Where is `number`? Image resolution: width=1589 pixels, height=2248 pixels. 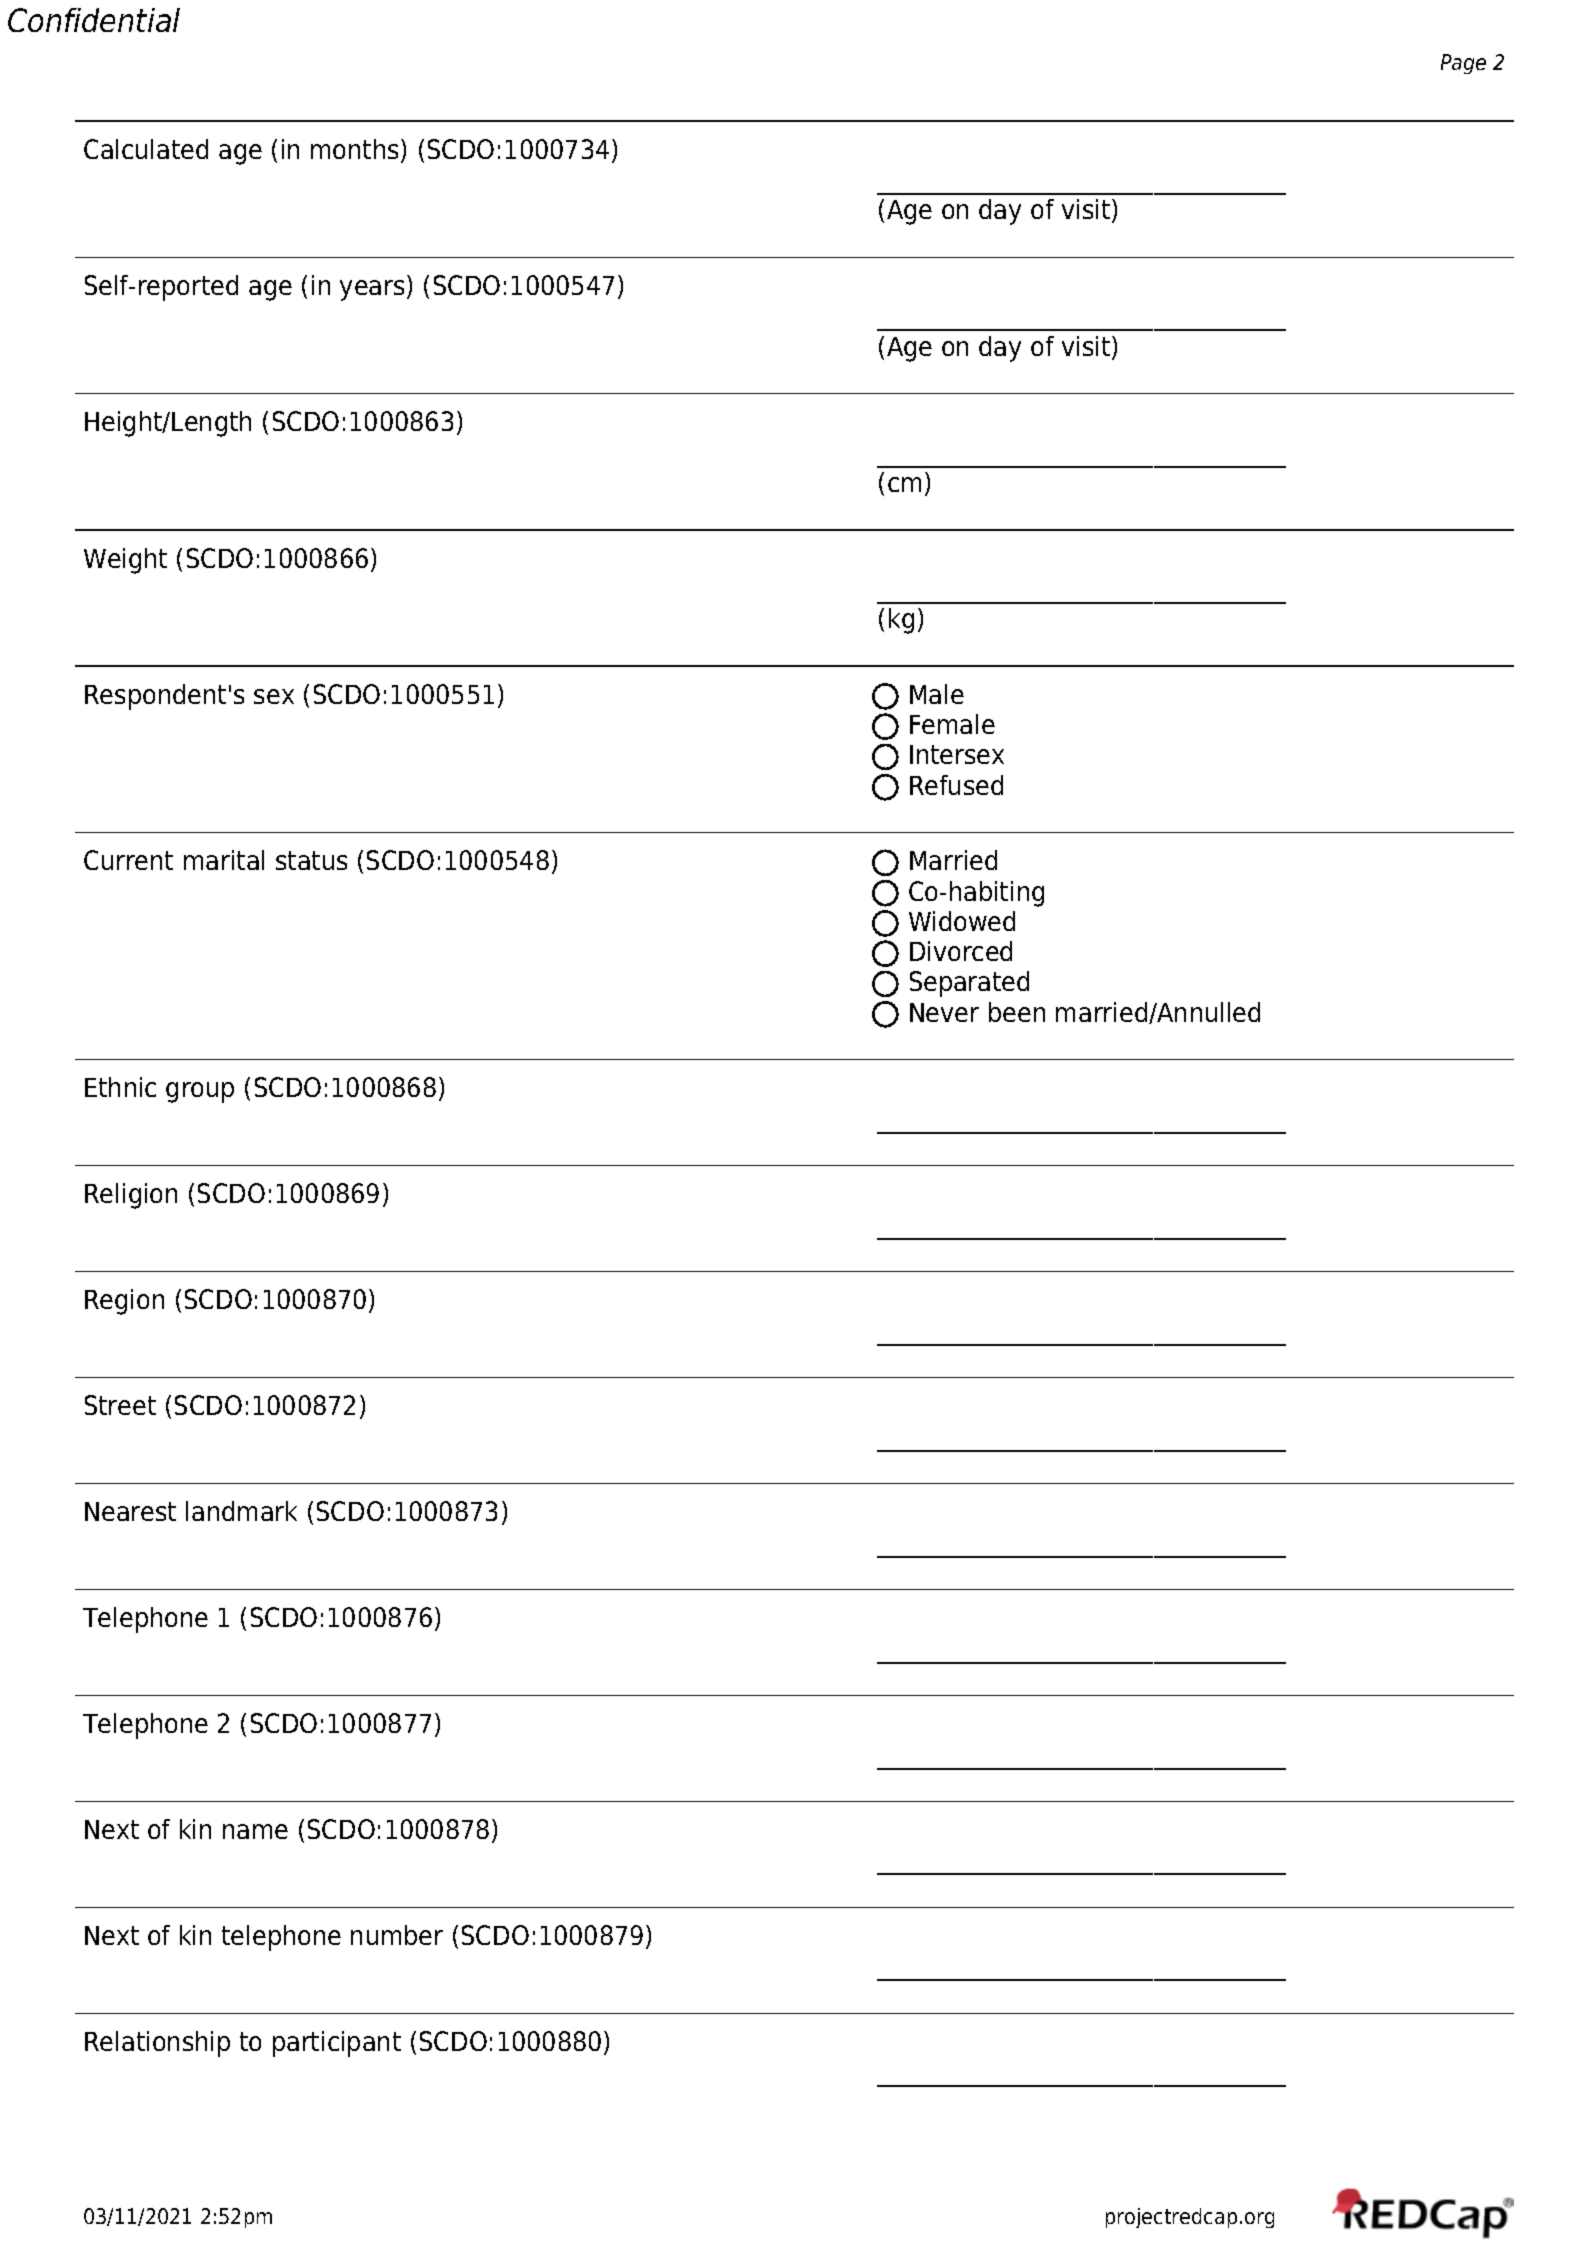
number is located at coordinates (397, 1935).
